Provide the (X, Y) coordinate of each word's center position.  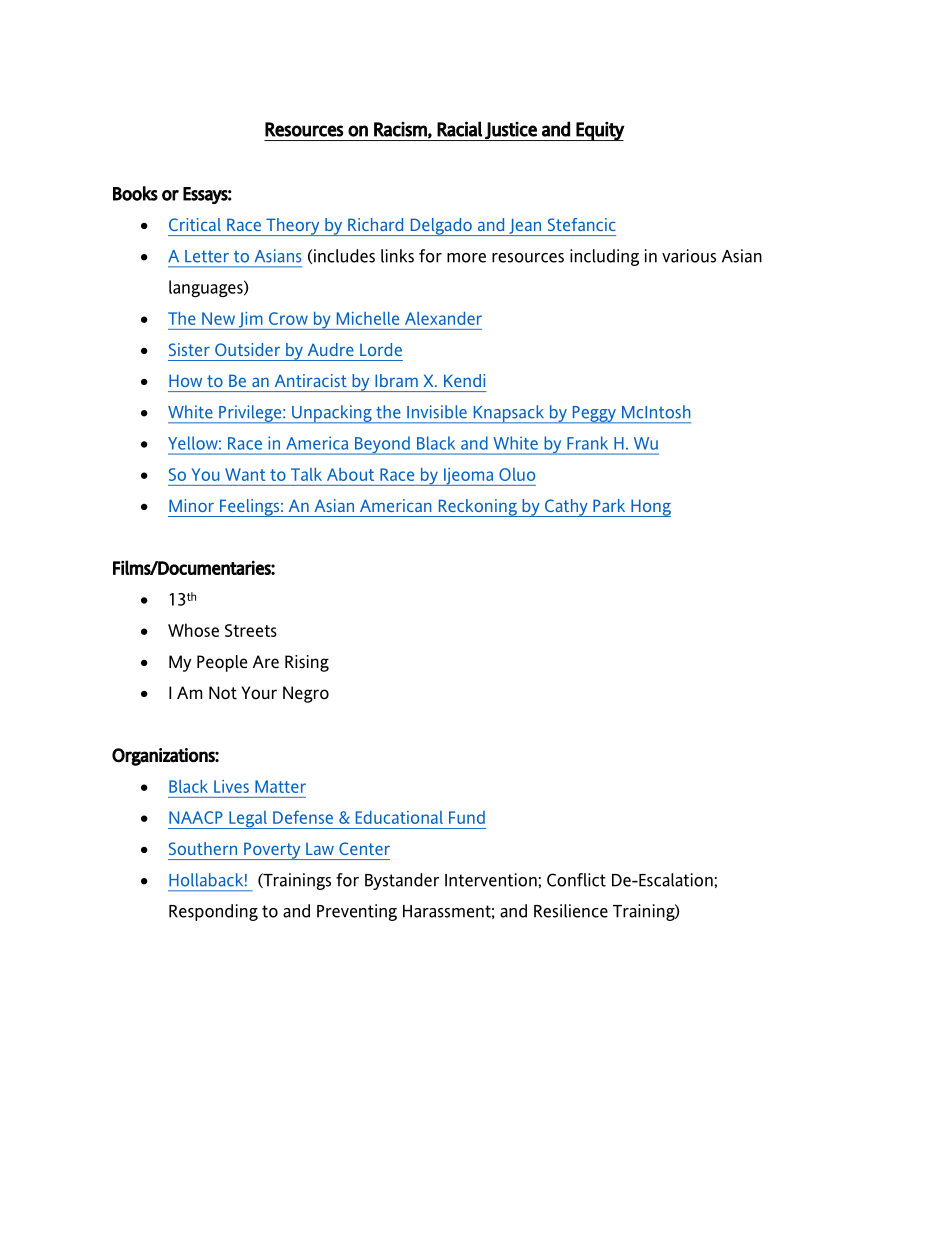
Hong (650, 508)
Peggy (594, 415)
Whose (193, 630)
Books (135, 193)
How (185, 380)
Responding (213, 912)
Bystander (402, 881)
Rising (307, 663)
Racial (459, 129)
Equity (600, 131)
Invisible (437, 412)
